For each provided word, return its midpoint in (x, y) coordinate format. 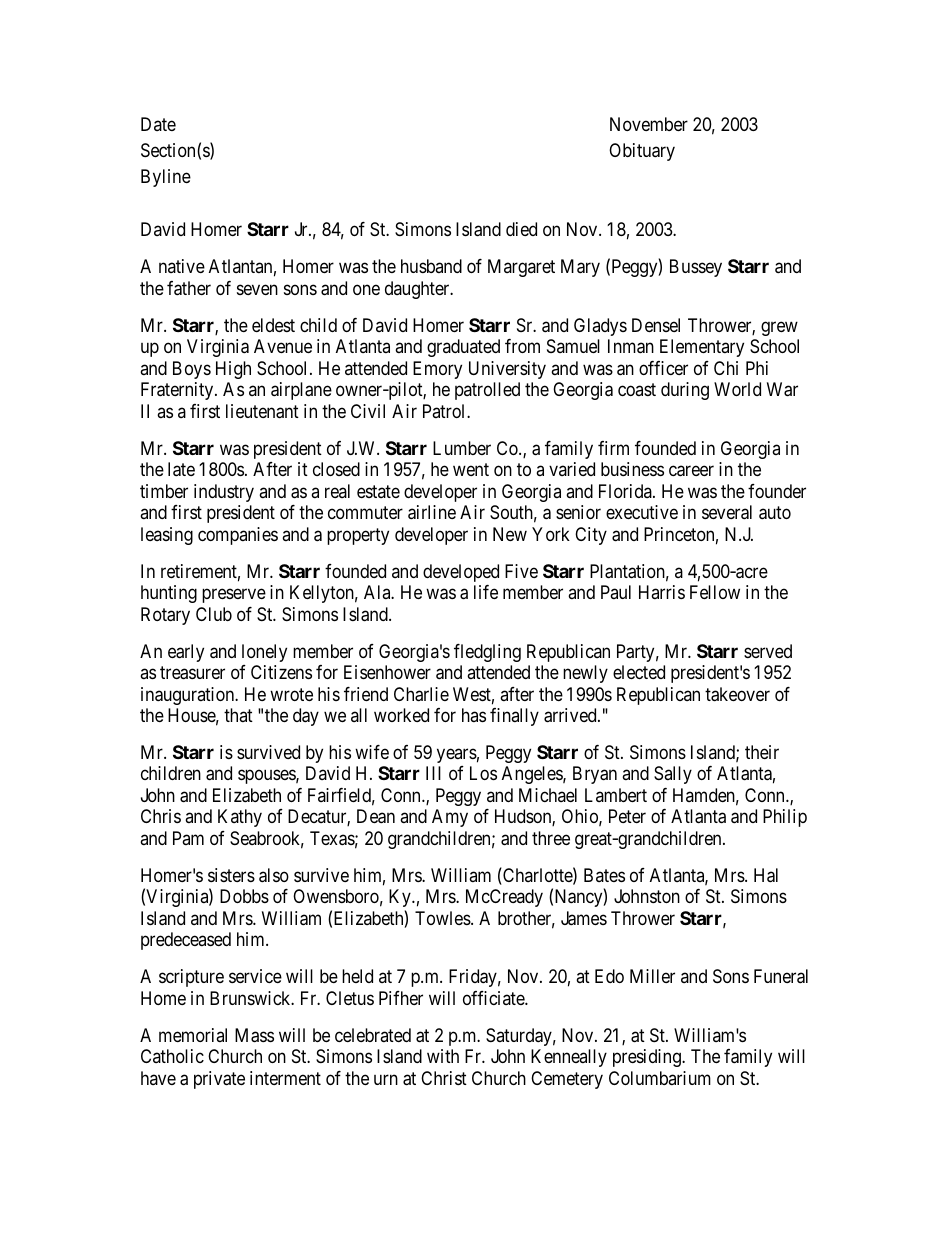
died (521, 229)
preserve (234, 596)
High (233, 370)
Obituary (642, 152)
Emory (437, 370)
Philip (785, 818)
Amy (450, 818)
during (685, 391)
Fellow (715, 592)
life (486, 592)
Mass (254, 1035)
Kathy (240, 818)
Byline (166, 178)
